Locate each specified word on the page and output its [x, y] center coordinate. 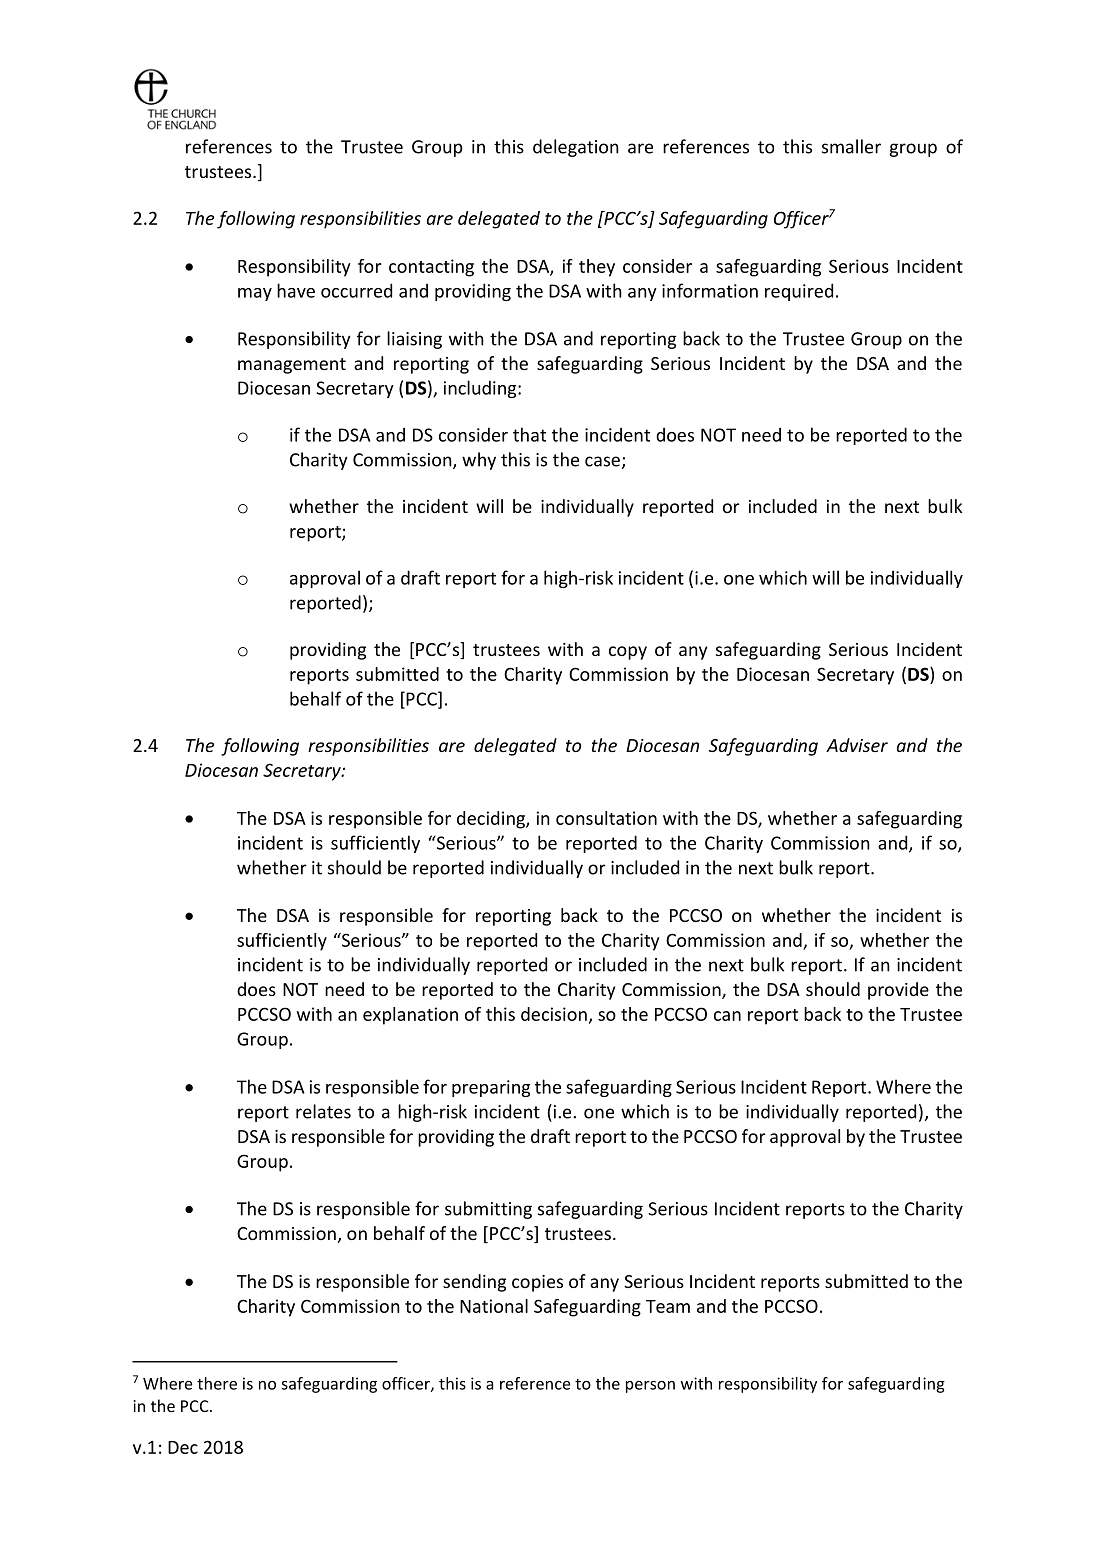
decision [554, 1014]
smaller [851, 146]
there [217, 1383]
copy [628, 653]
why [479, 461]
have [296, 290]
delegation [576, 148]
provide [898, 991]
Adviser [857, 745]
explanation [410, 1016]
